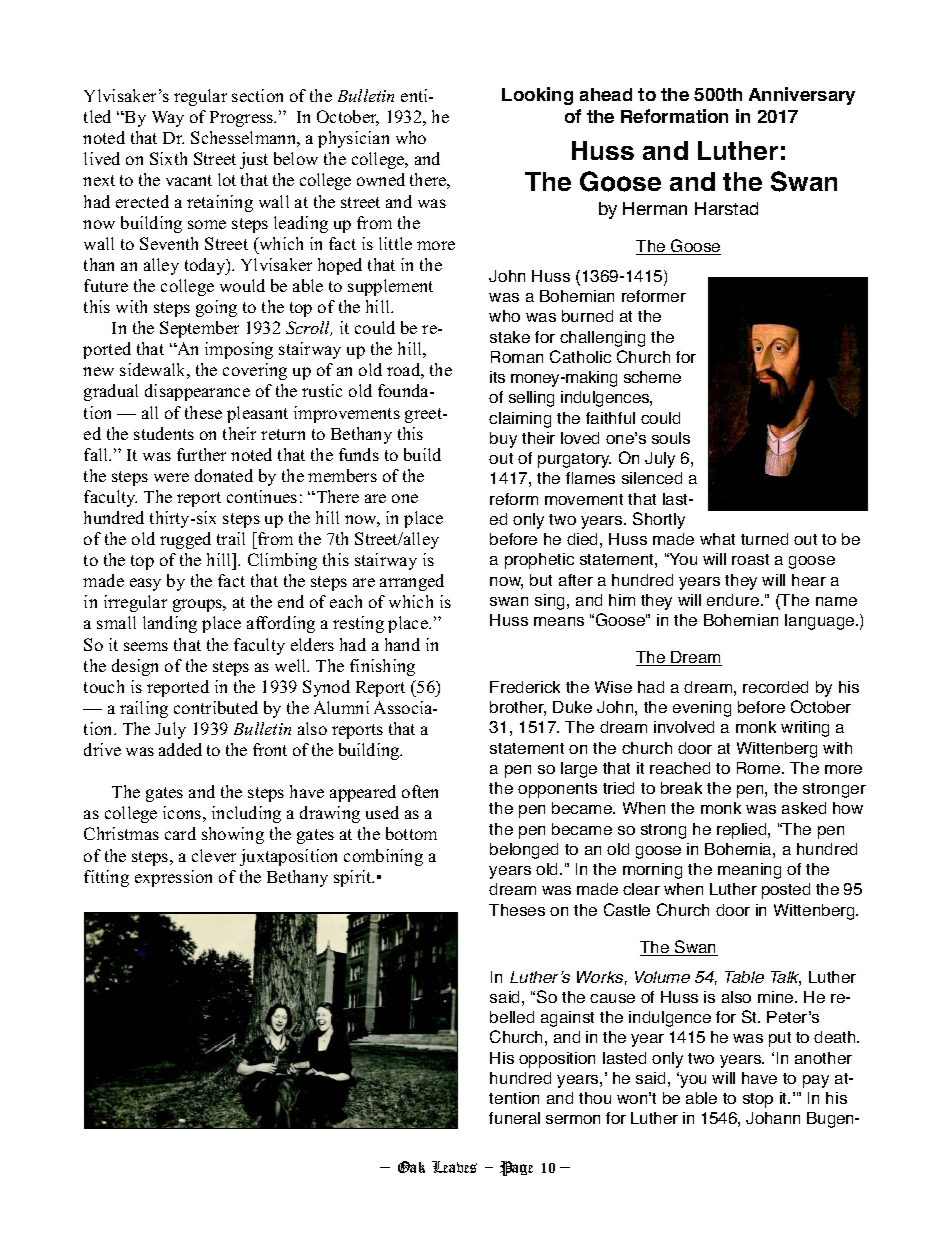 The image size is (952, 1233). Describe the element at coordinates (537, 96) in the screenshot. I see `Looking` at that location.
